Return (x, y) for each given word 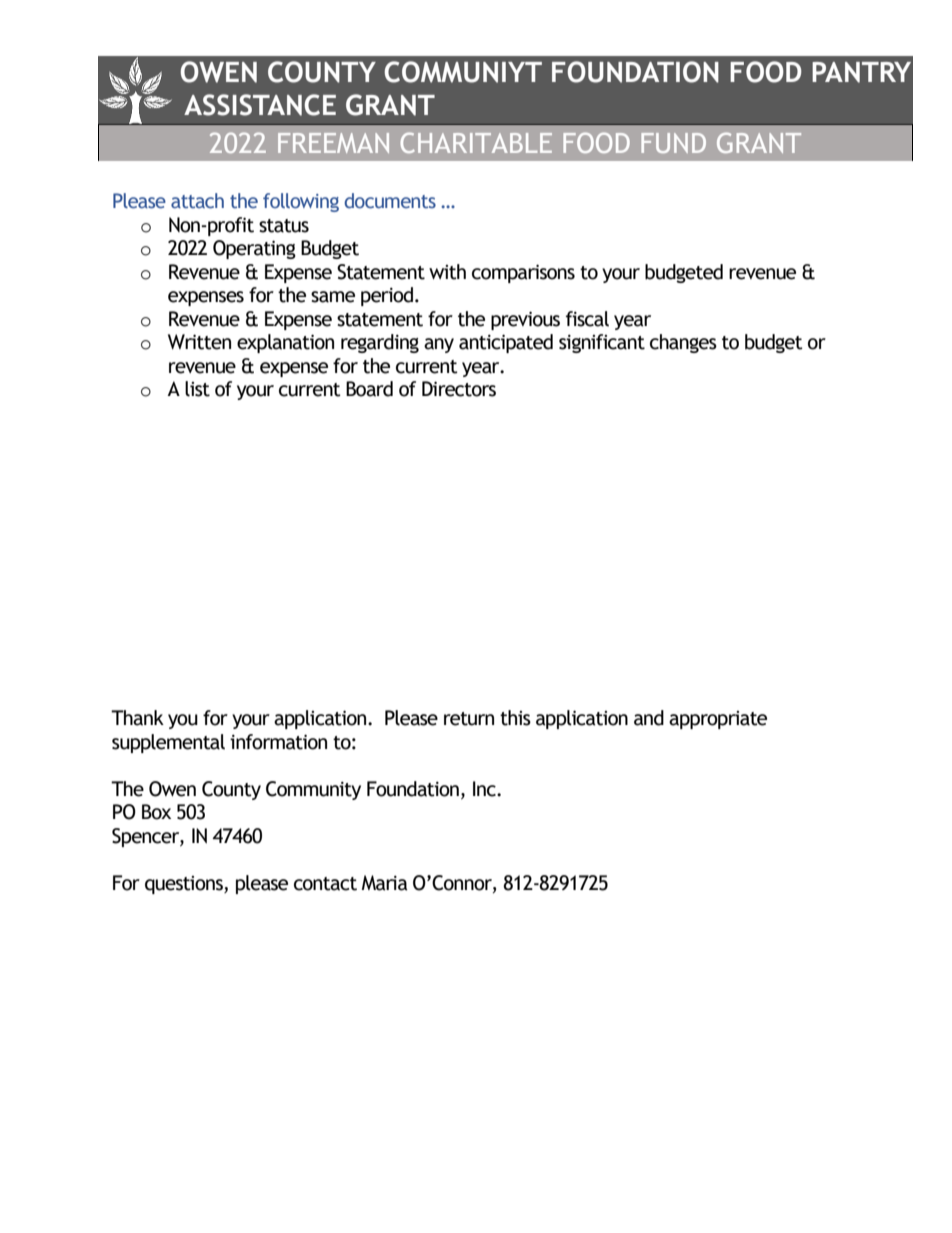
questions (185, 885)
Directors (459, 389)
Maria (385, 883)
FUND (673, 143)
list (197, 389)
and (649, 718)
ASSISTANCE (260, 105)
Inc (485, 789)
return (469, 719)
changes (683, 343)
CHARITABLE (476, 142)
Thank (137, 718)
